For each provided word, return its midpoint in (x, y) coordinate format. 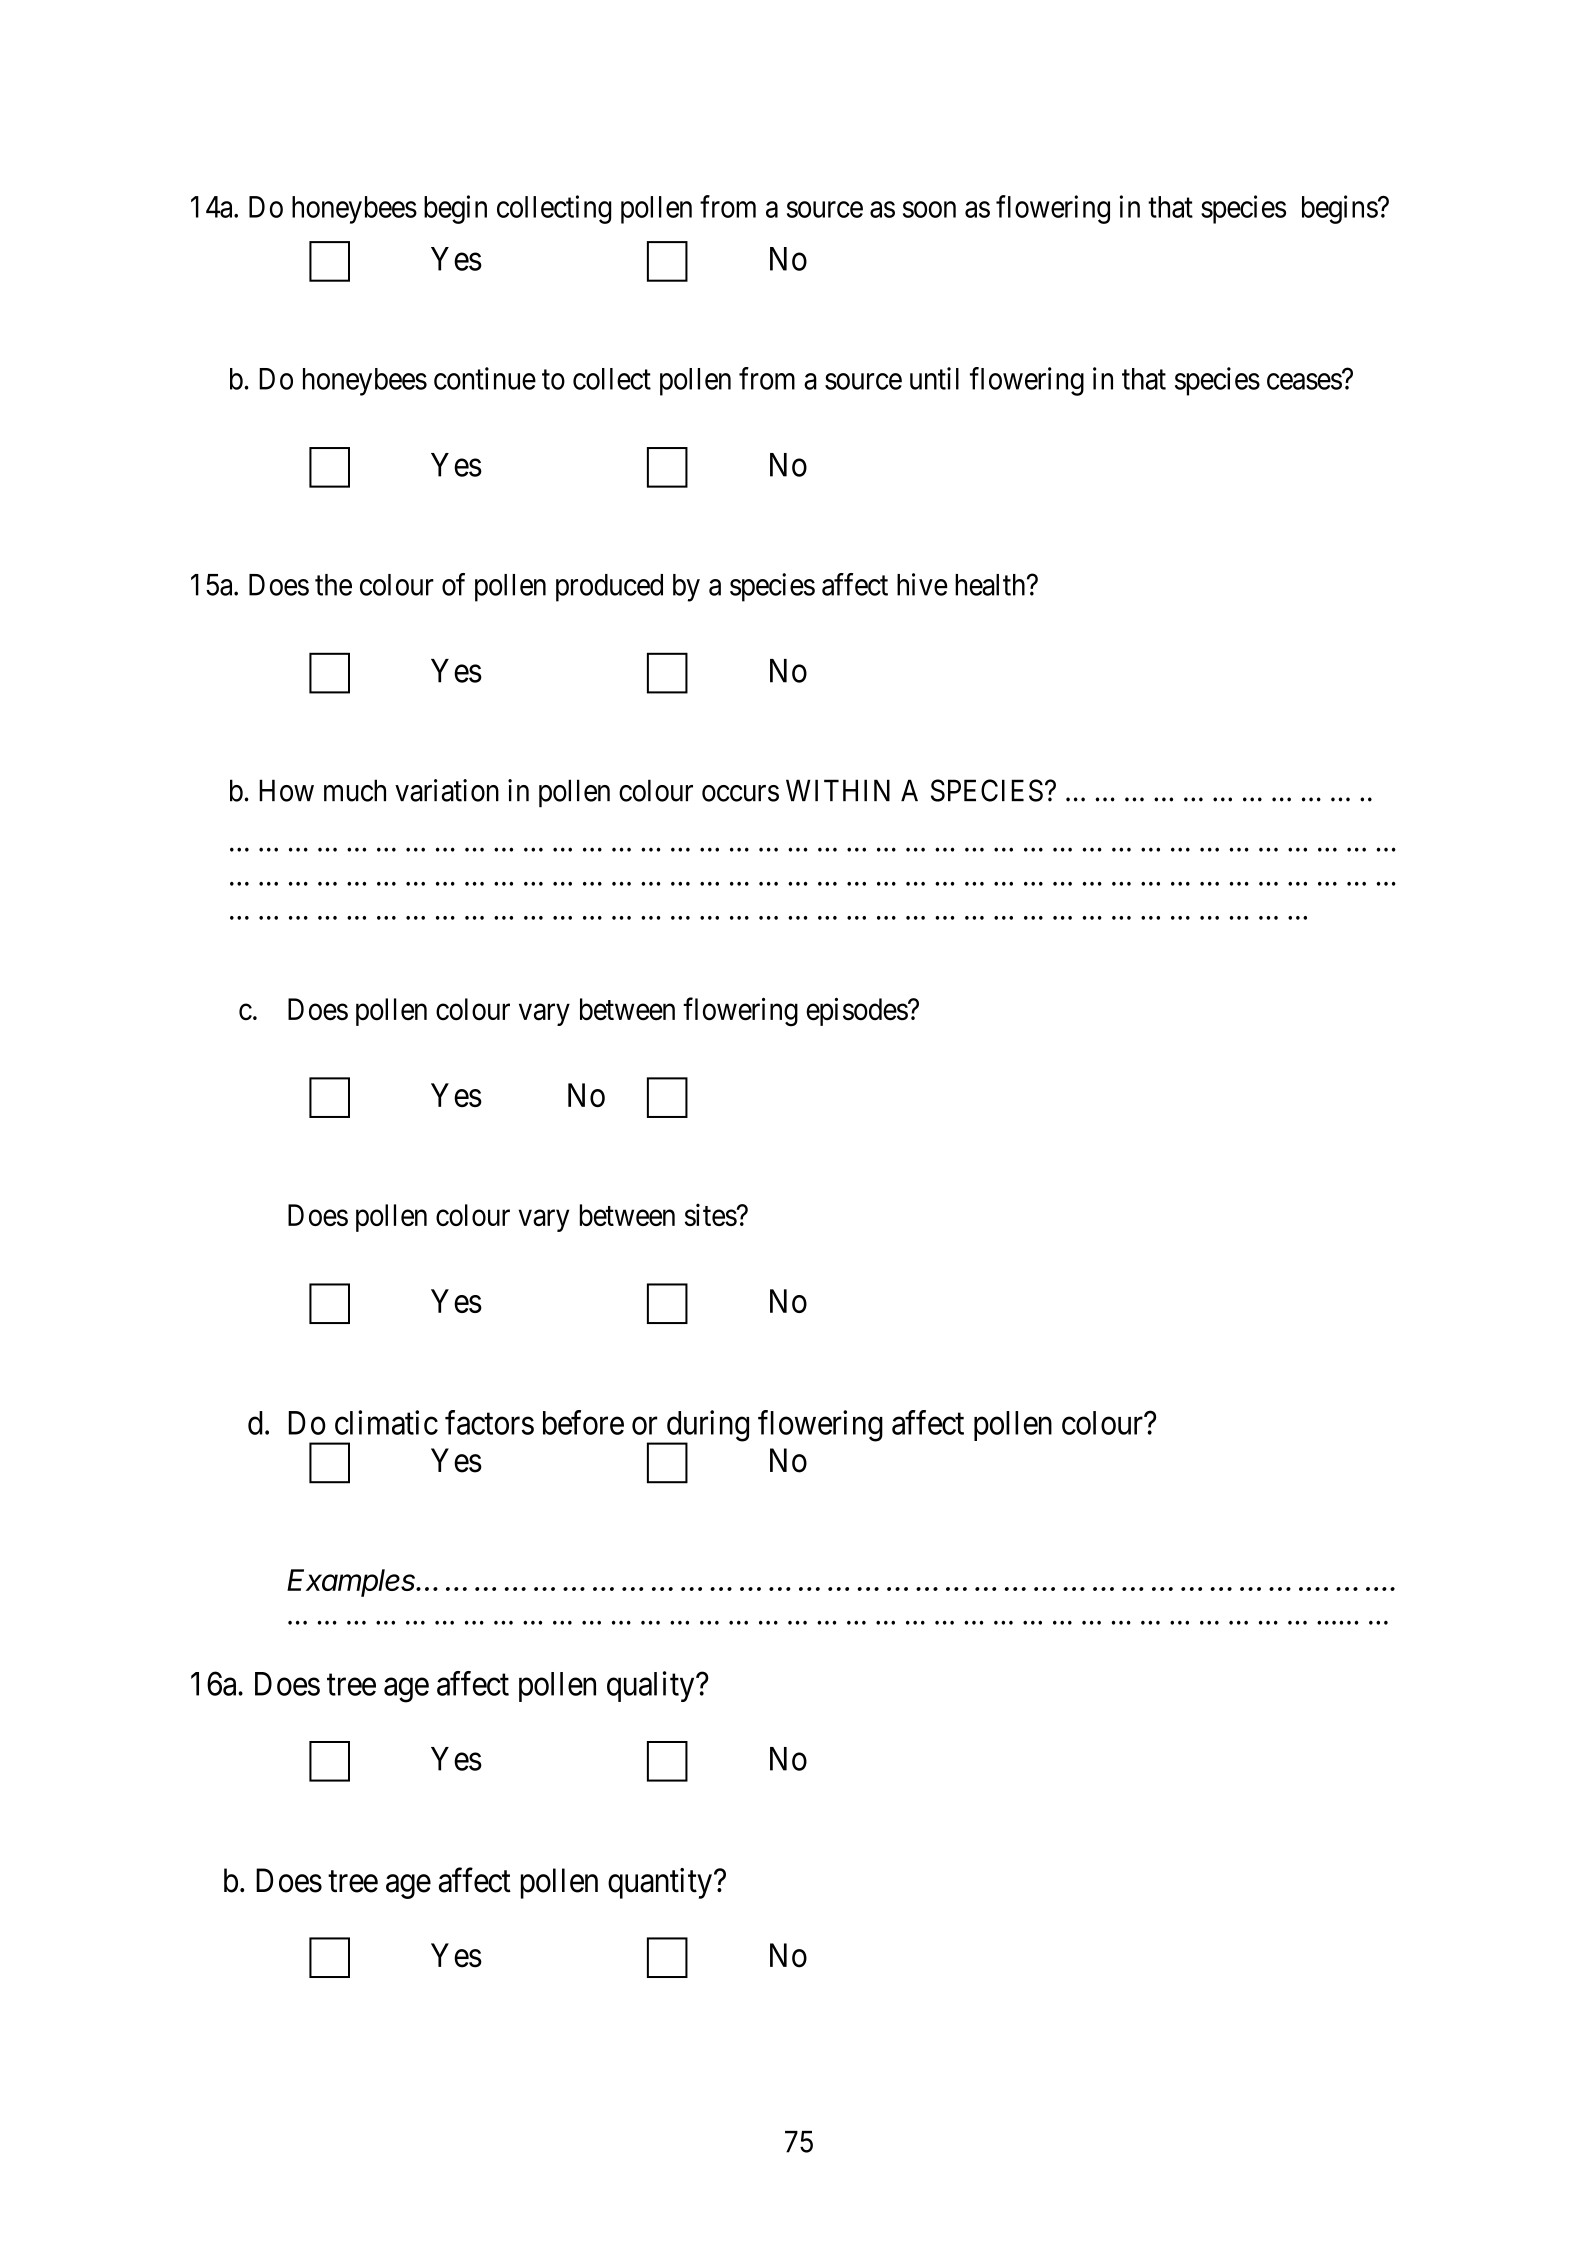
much (355, 790)
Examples (353, 1583)
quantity (660, 1883)
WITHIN (838, 790)
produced (609, 588)
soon (929, 209)
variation (447, 790)
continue (485, 378)
